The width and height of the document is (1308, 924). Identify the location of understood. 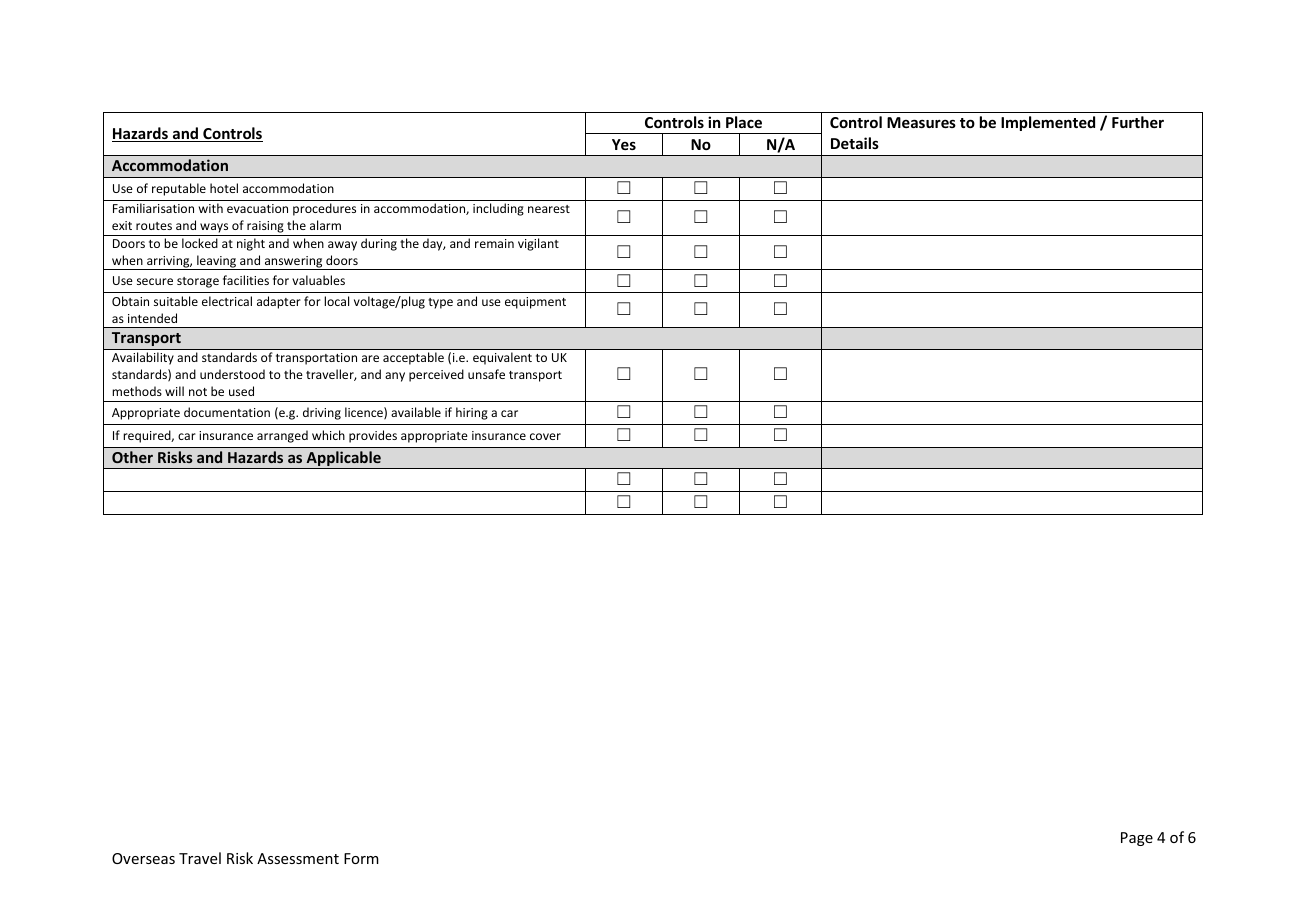
(232, 374).
